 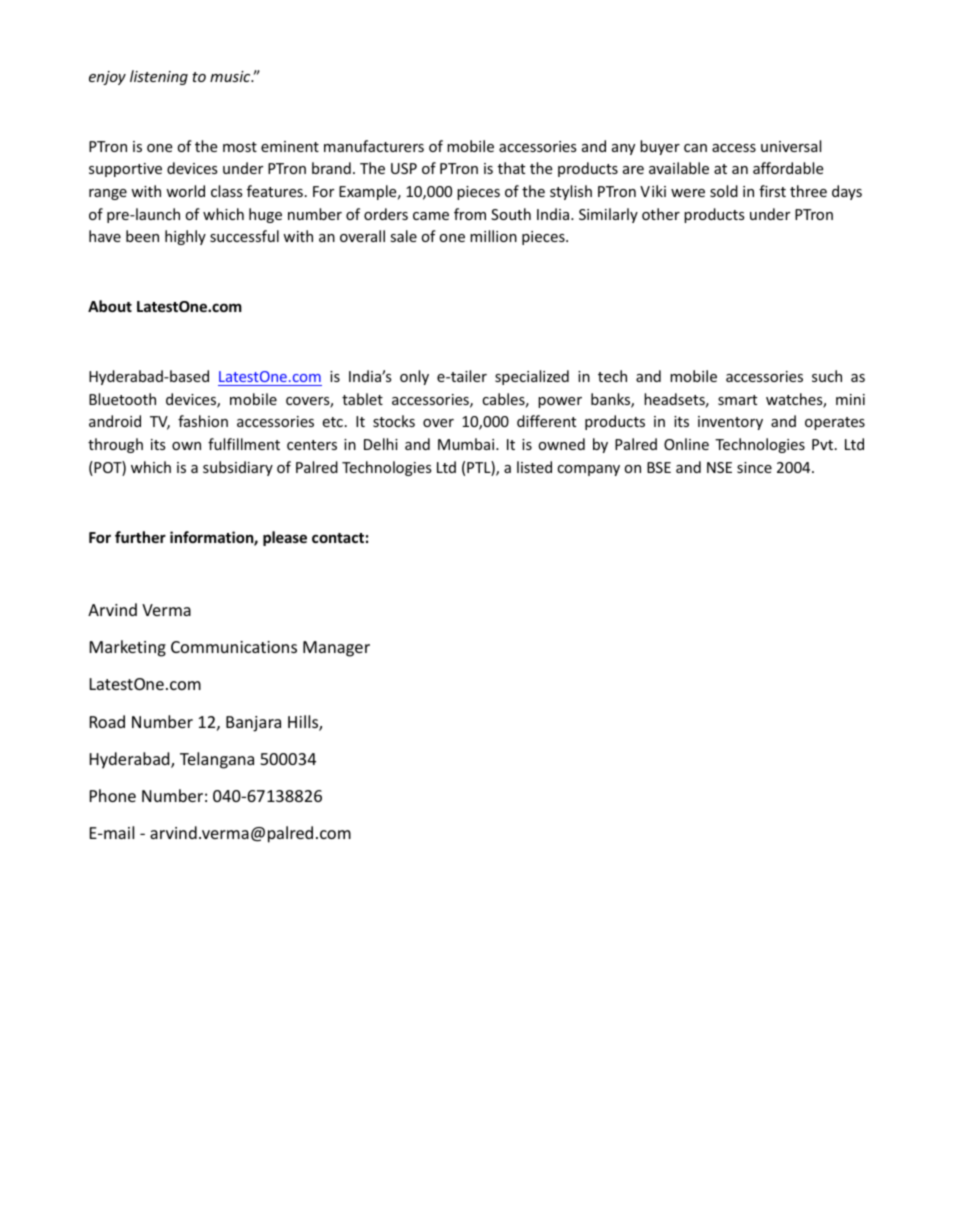 What do you see at coordinates (336, 649) in the page?
I see `Manager` at bounding box center [336, 649].
